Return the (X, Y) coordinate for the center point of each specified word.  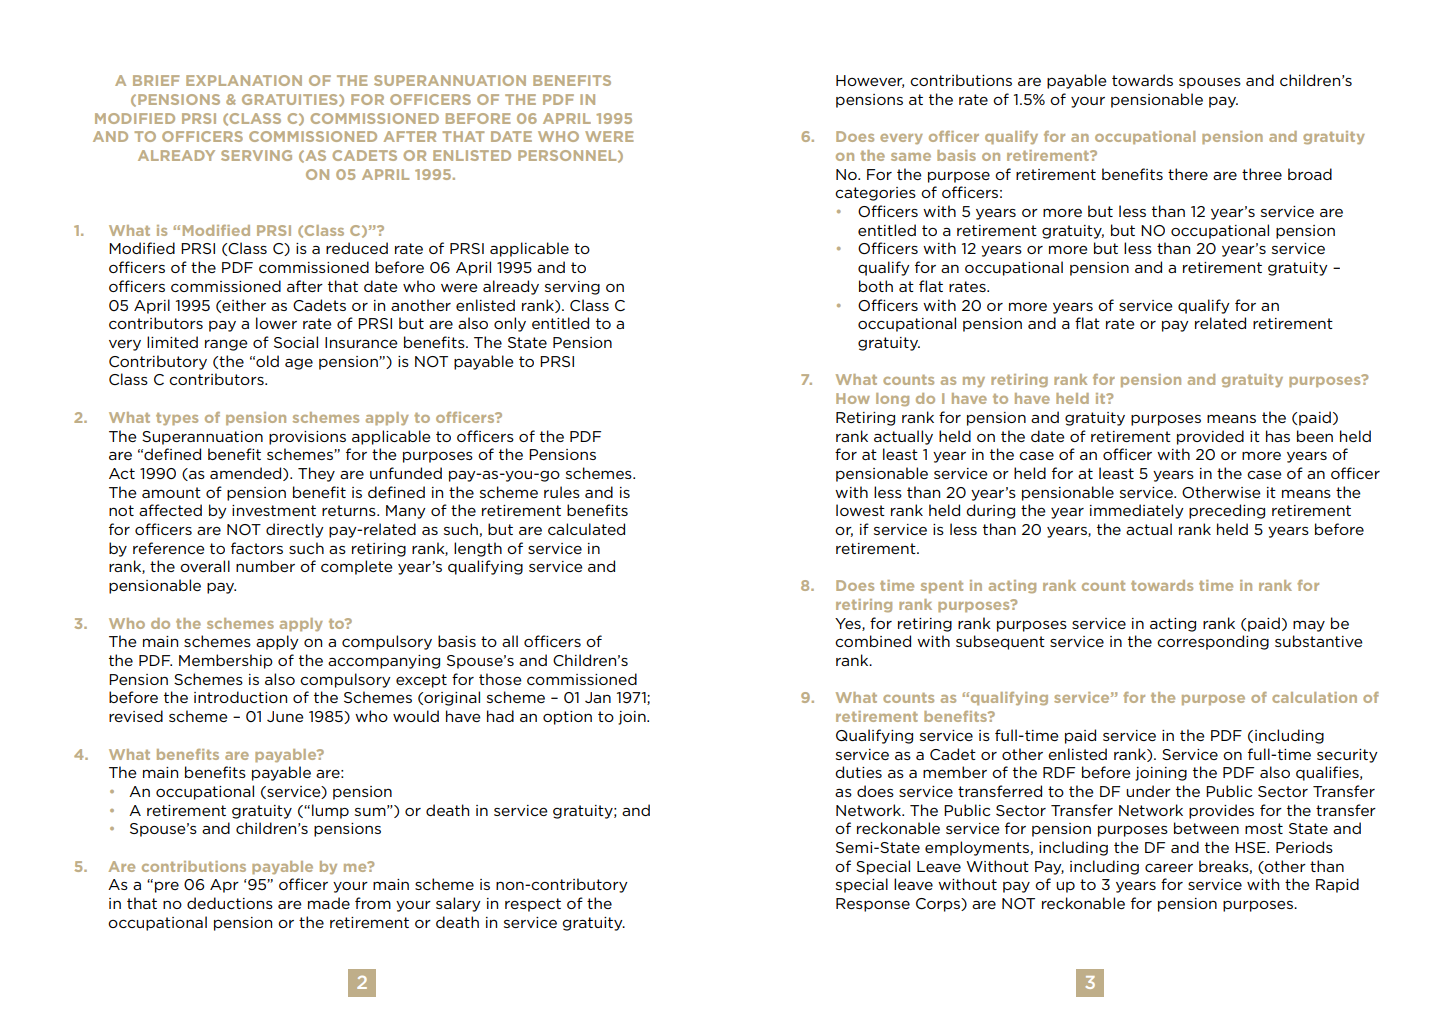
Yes (849, 624)
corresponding (1213, 642)
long (892, 399)
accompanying (384, 662)
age (299, 364)
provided (1210, 437)
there (1188, 174)
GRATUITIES (291, 100)
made (329, 903)
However (870, 81)
